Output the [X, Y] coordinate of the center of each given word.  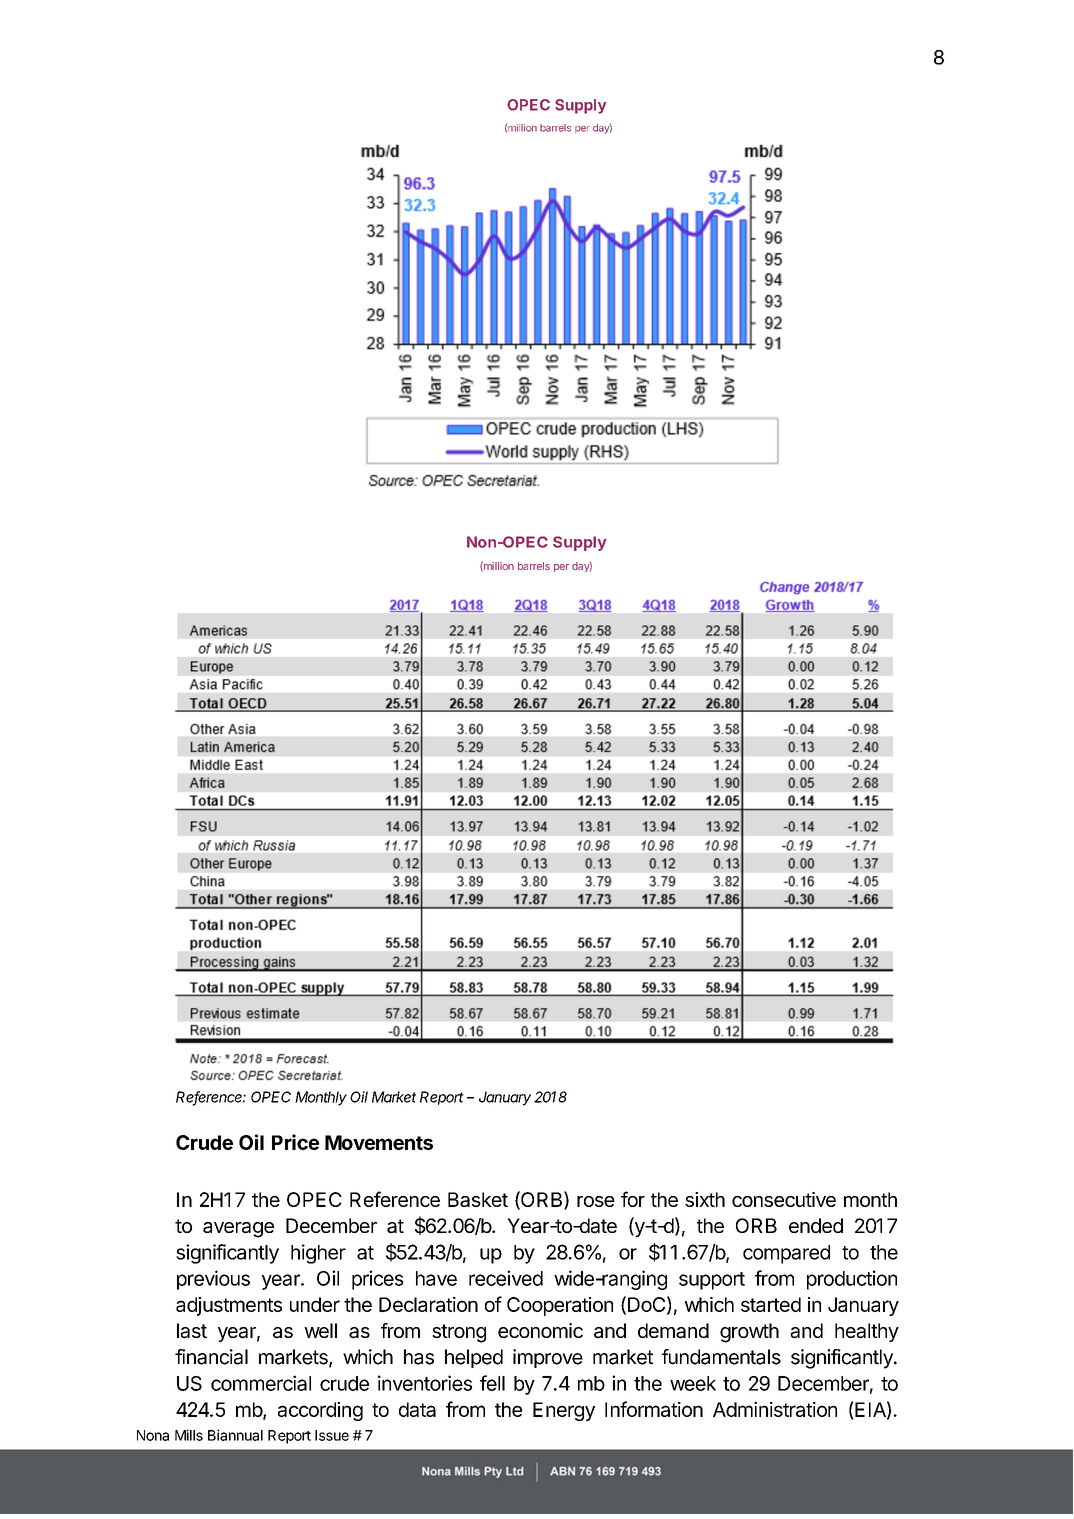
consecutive [784, 1199]
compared [786, 1254]
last [192, 1331]
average [238, 1230]
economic [540, 1330]
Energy [564, 1411]
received [506, 1278]
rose [596, 1201]
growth [749, 1333]
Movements [379, 1142]
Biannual [235, 1435]
